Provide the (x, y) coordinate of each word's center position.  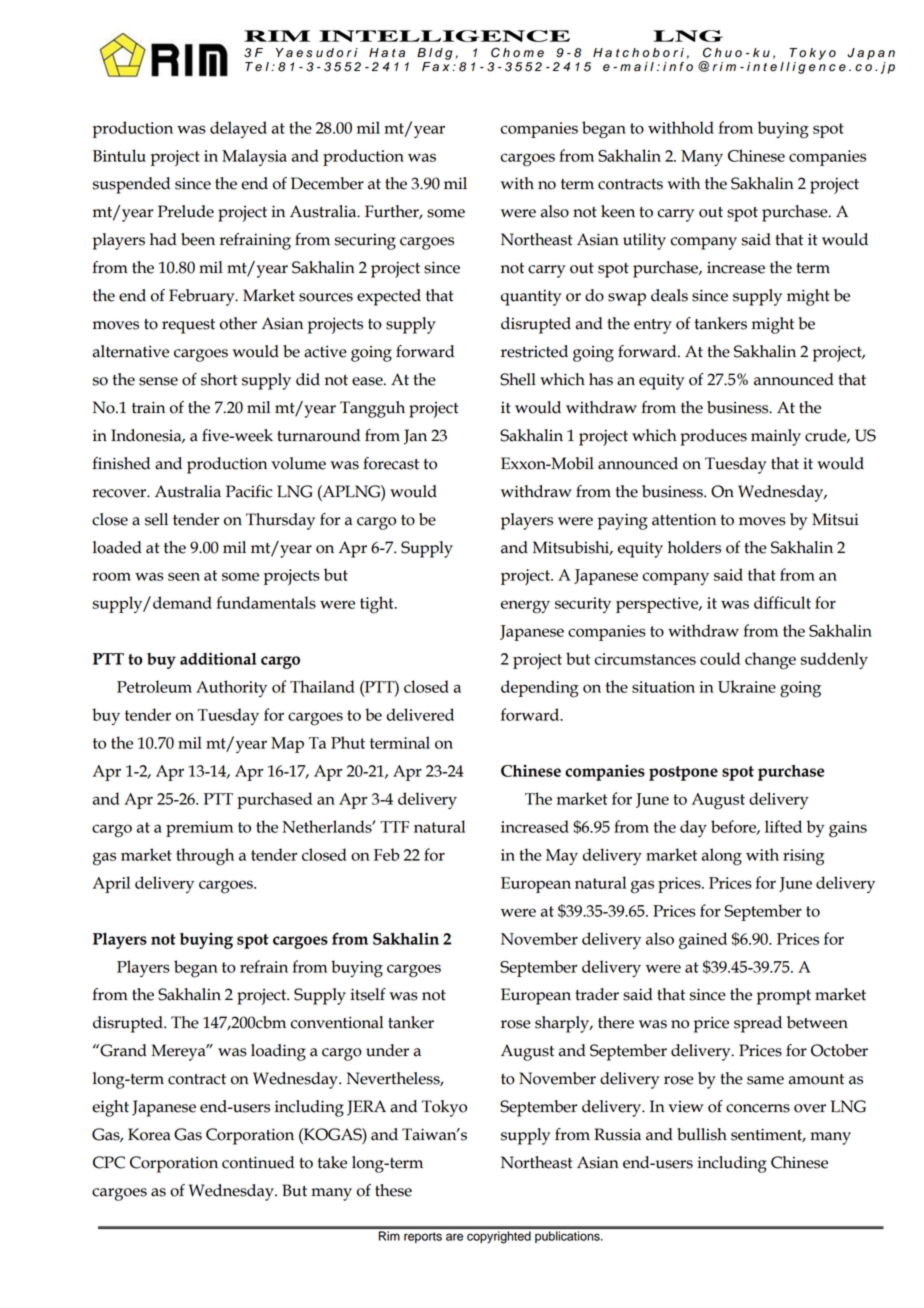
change (770, 661)
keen (618, 211)
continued (258, 1162)
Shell (518, 379)
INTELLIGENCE (444, 36)
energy (525, 607)
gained (703, 941)
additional (218, 658)
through (205, 857)
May (562, 857)
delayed (238, 129)
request (188, 326)
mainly (776, 437)
